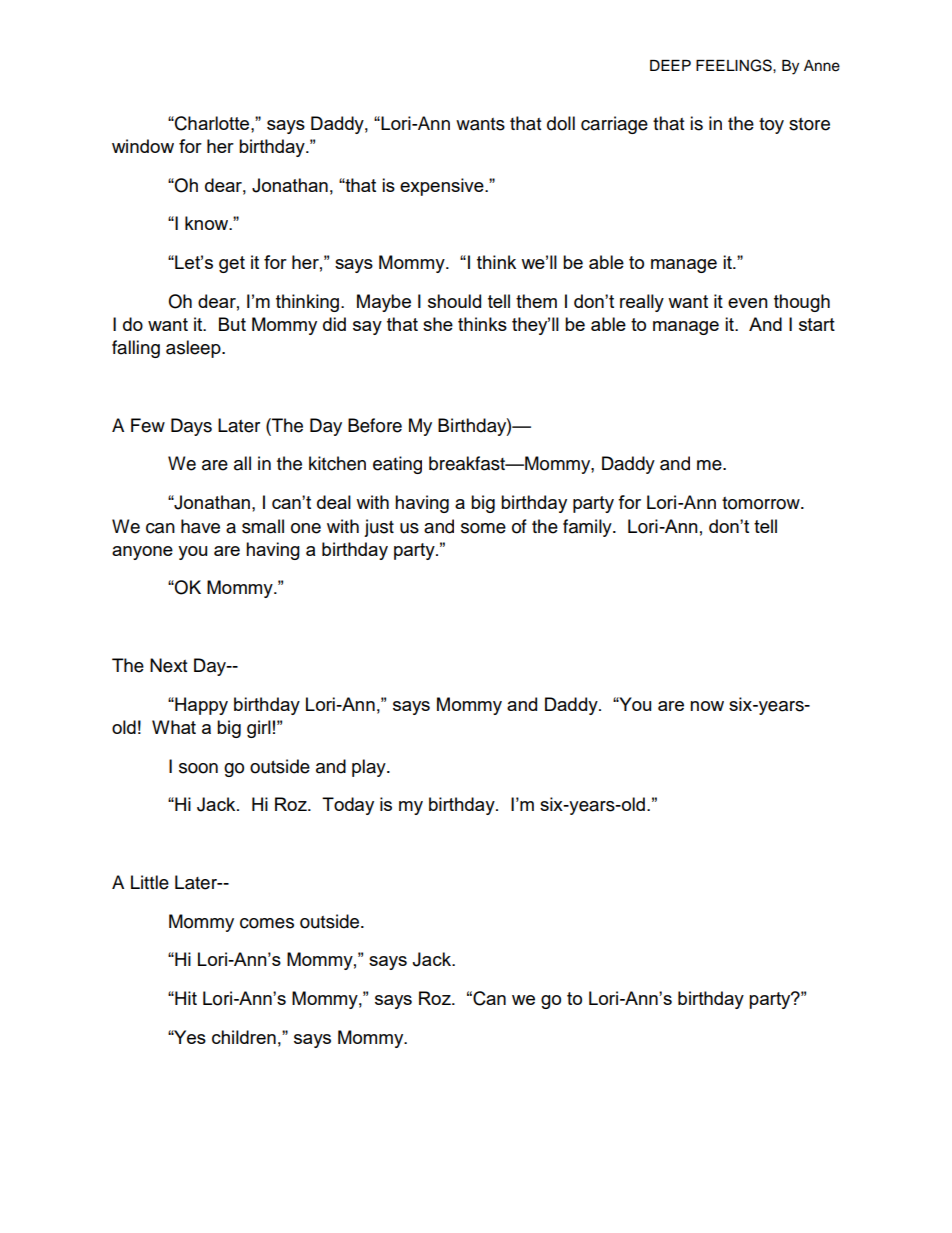 This image has height=1233, width=952. I want to click on doll, so click(561, 123).
